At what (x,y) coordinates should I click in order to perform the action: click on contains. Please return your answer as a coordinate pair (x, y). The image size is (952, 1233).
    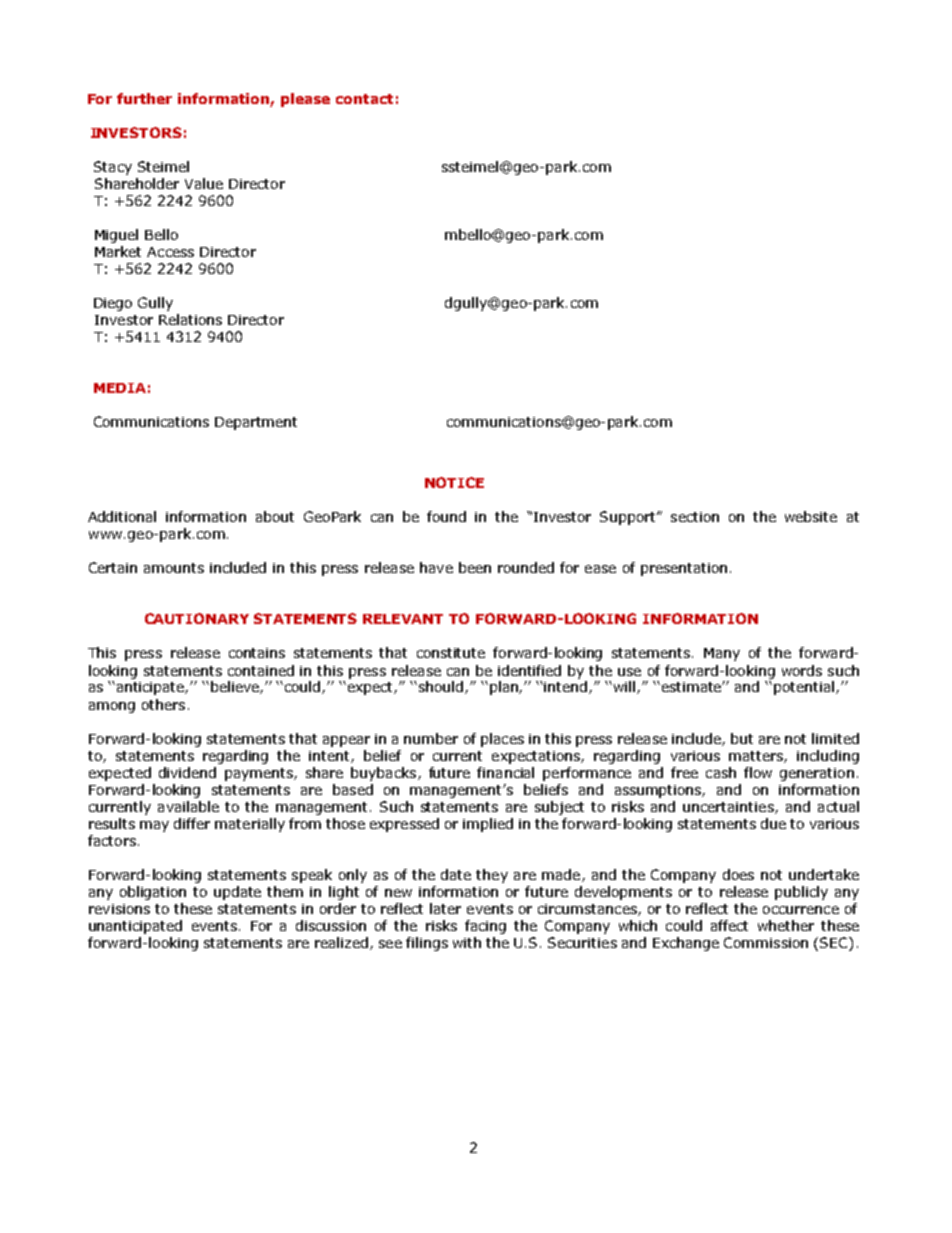
    Looking at the image, I should click on (257, 653).
